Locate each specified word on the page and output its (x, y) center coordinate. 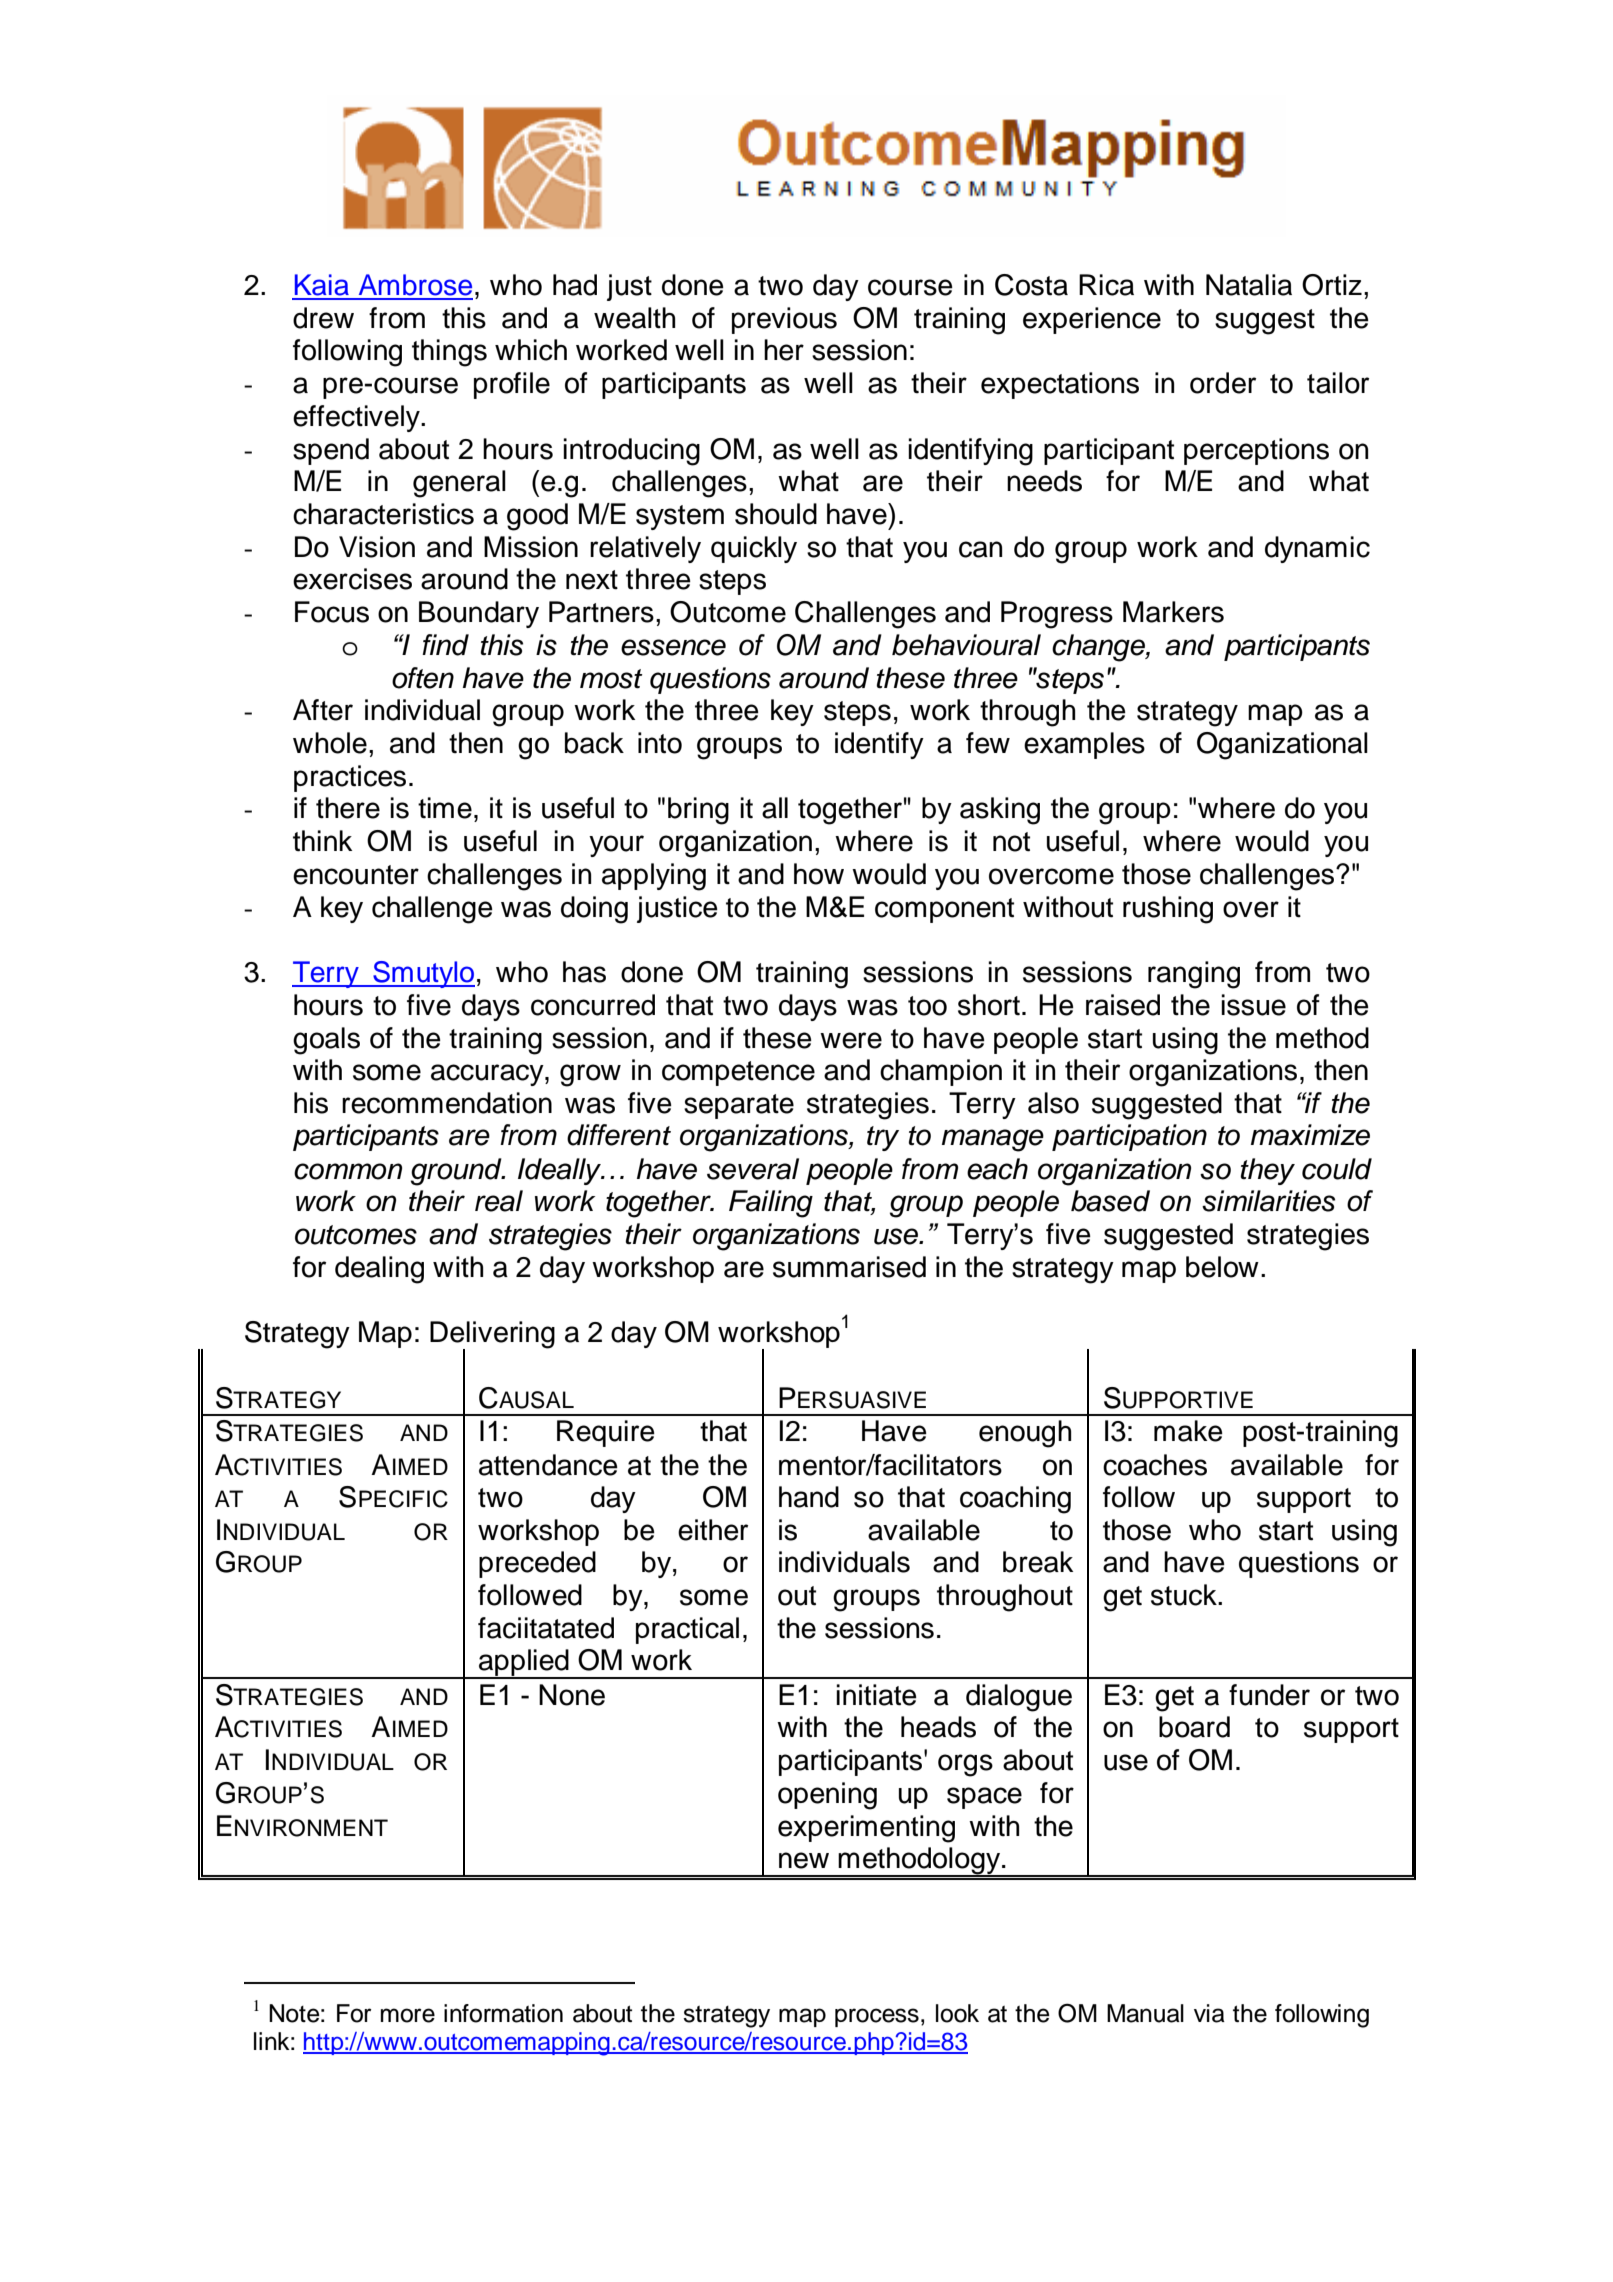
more (408, 2015)
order (1223, 383)
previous (784, 320)
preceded (537, 1564)
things (449, 353)
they (1268, 1171)
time (445, 808)
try (883, 1138)
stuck (1185, 1595)
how (819, 874)
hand (809, 1497)
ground (457, 1172)
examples (1084, 745)
